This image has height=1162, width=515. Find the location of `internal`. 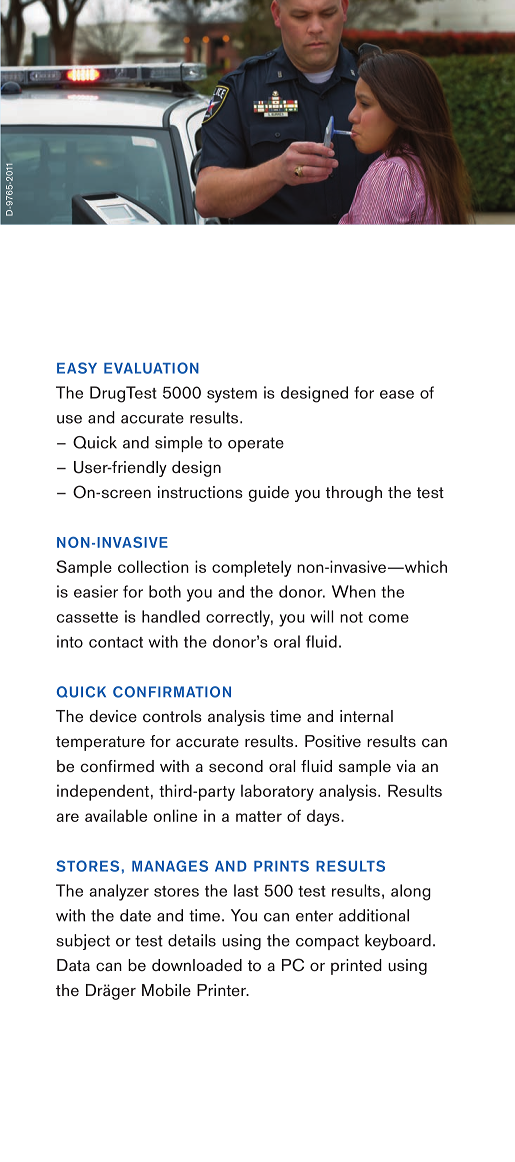

internal is located at coordinates (366, 716).
